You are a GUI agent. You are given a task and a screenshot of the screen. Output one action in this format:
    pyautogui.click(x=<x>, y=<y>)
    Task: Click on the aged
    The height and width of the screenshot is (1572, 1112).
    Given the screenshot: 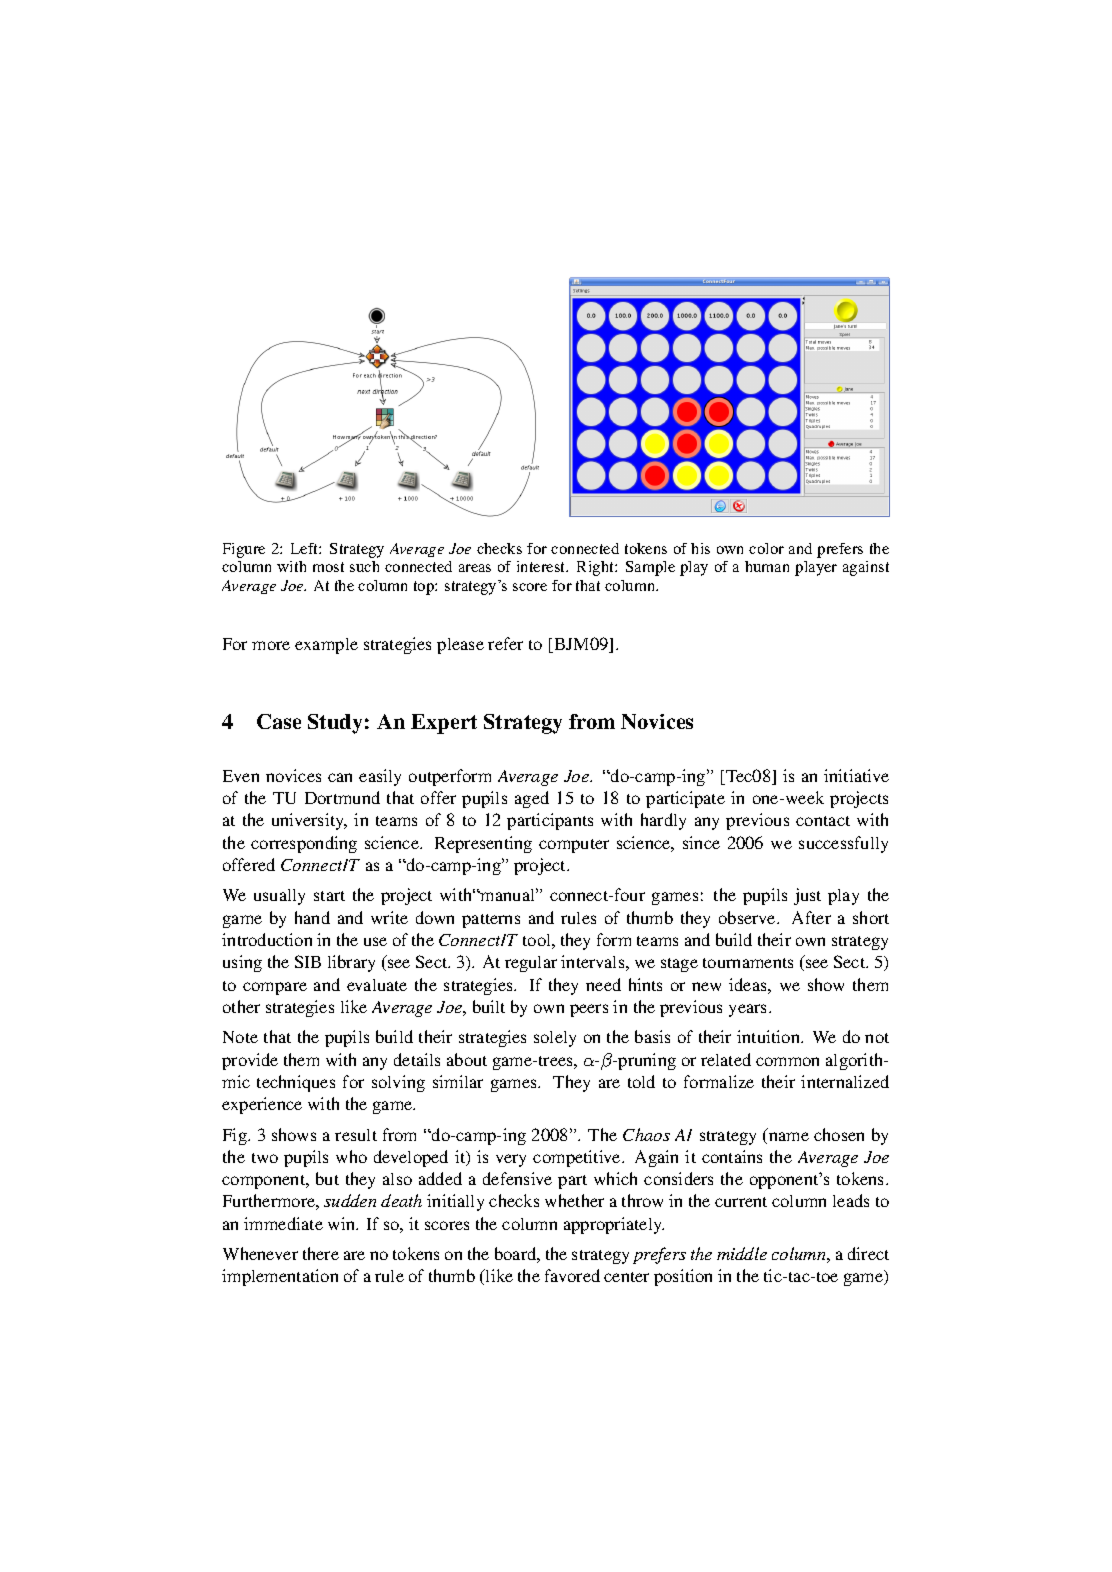 What is the action you would take?
    pyautogui.click(x=532, y=799)
